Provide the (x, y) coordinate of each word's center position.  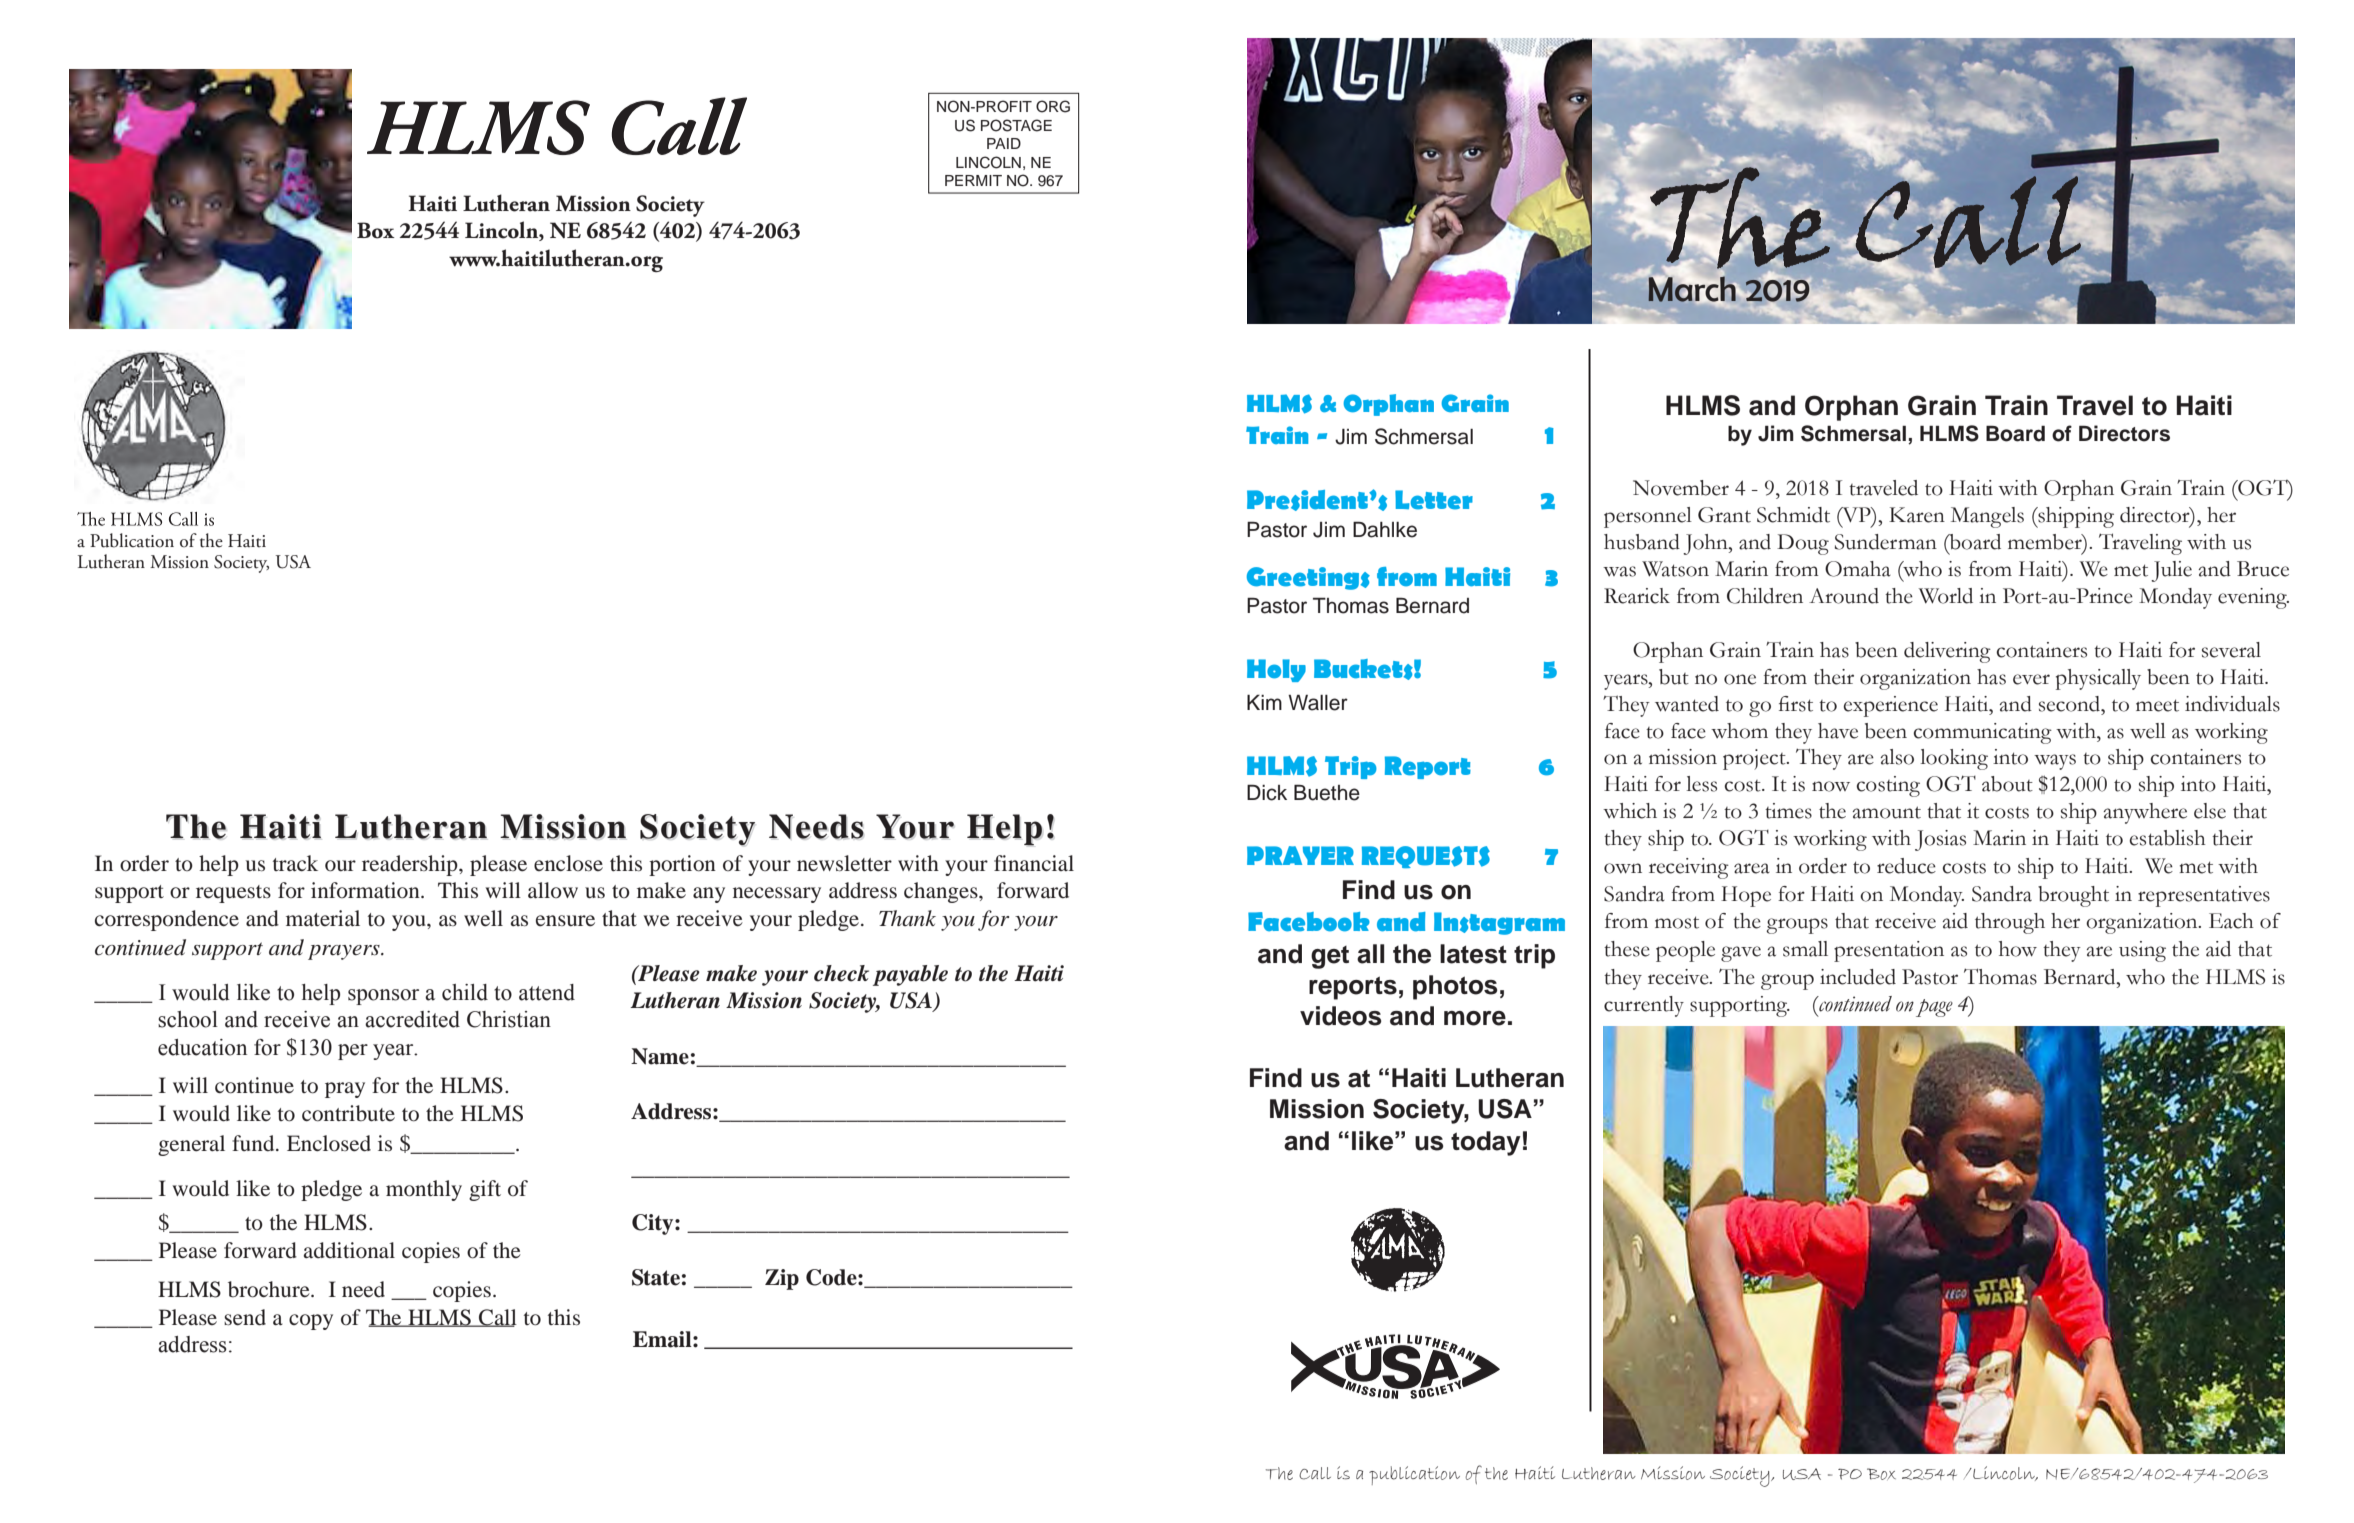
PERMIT (973, 180)
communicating (1982, 733)
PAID (1004, 143)
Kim (1264, 702)
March (1693, 288)
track (295, 863)
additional (349, 1250)
